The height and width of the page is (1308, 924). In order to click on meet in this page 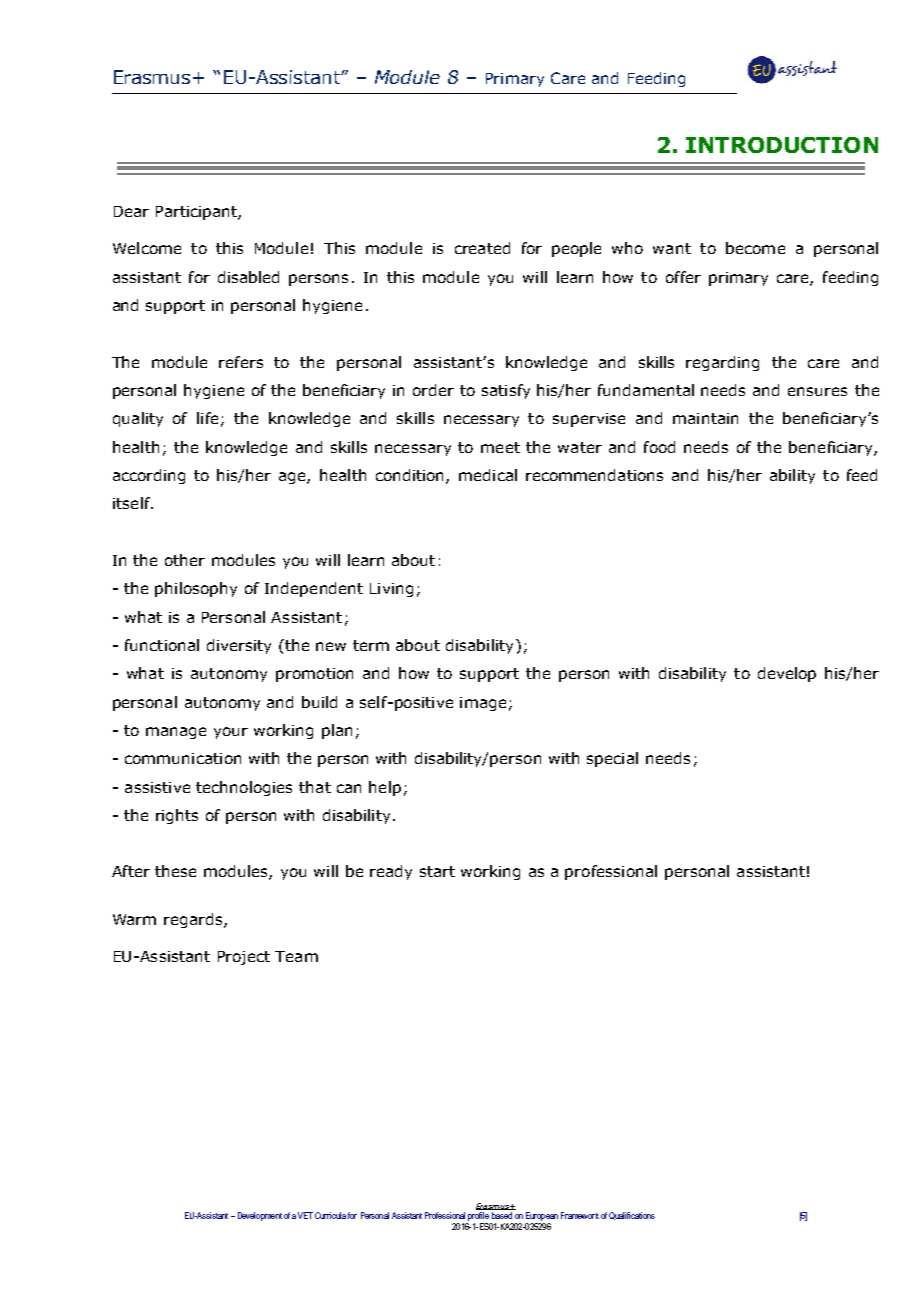, I will do `click(500, 447)`.
